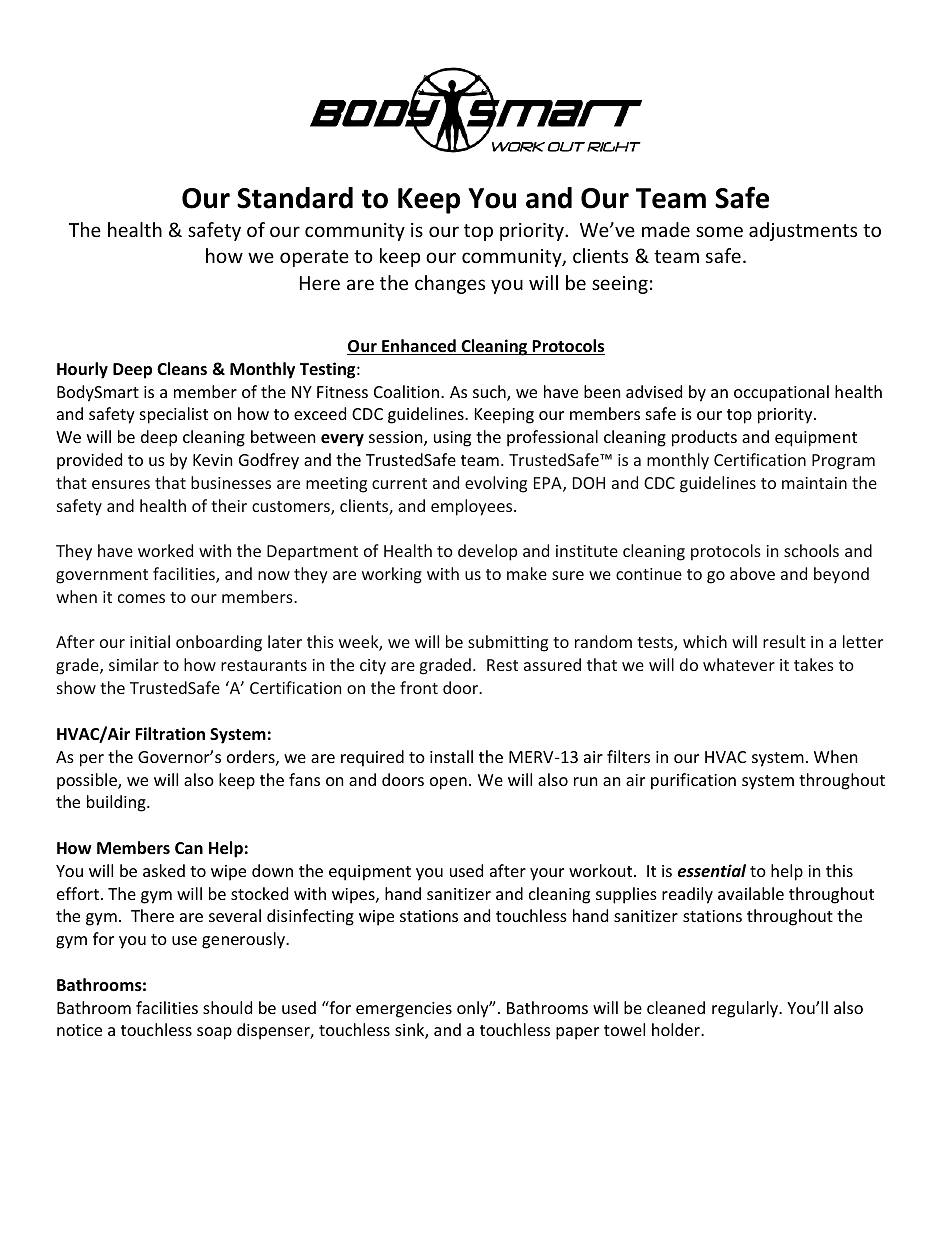 The image size is (952, 1233). What do you see at coordinates (452, 439) in the document?
I see `using` at bounding box center [452, 439].
